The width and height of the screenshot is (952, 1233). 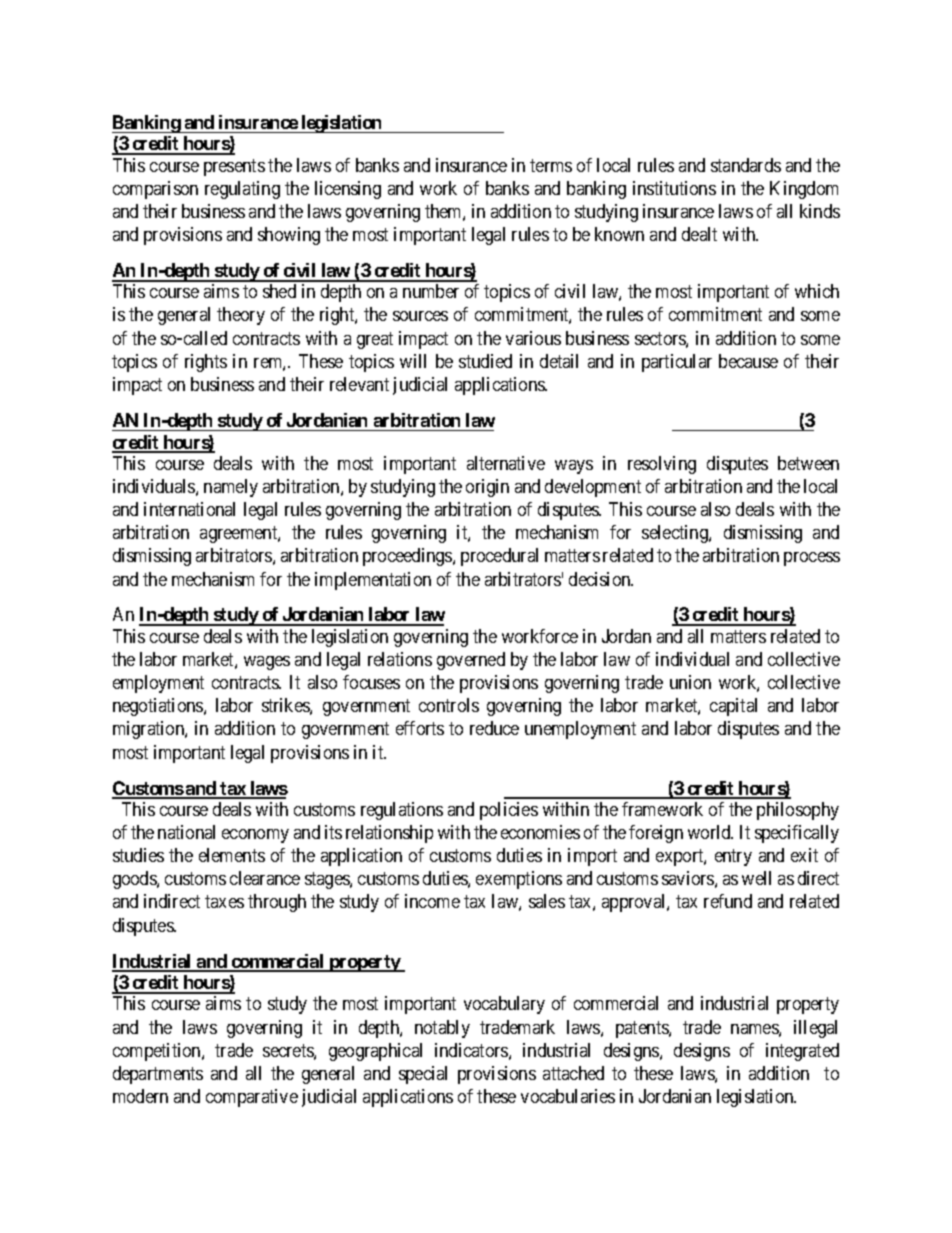 What do you see at coordinates (231, 488) in the screenshot?
I see `namely` at bounding box center [231, 488].
